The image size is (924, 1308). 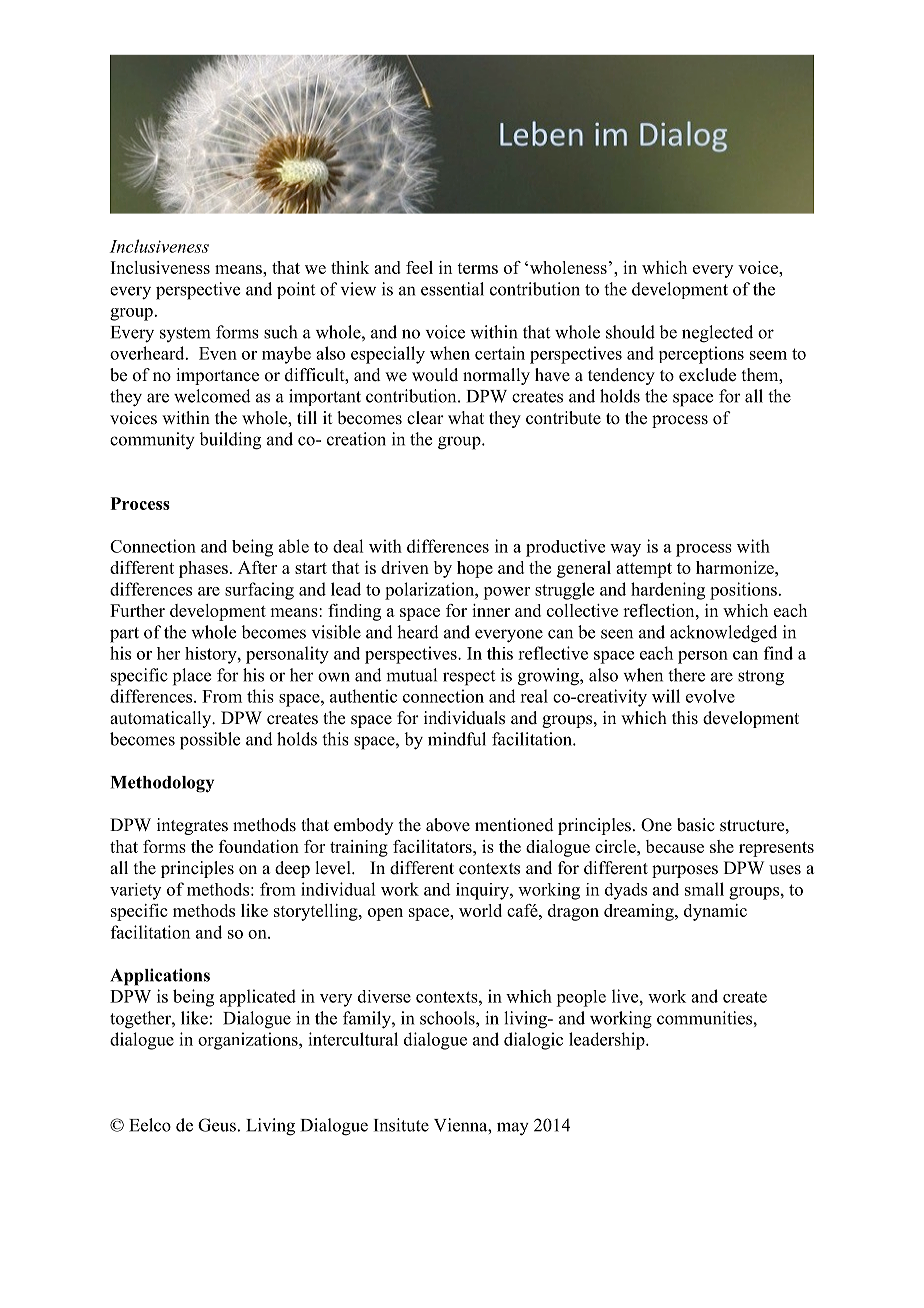 What do you see at coordinates (695, 825) in the screenshot?
I see `basic` at bounding box center [695, 825].
